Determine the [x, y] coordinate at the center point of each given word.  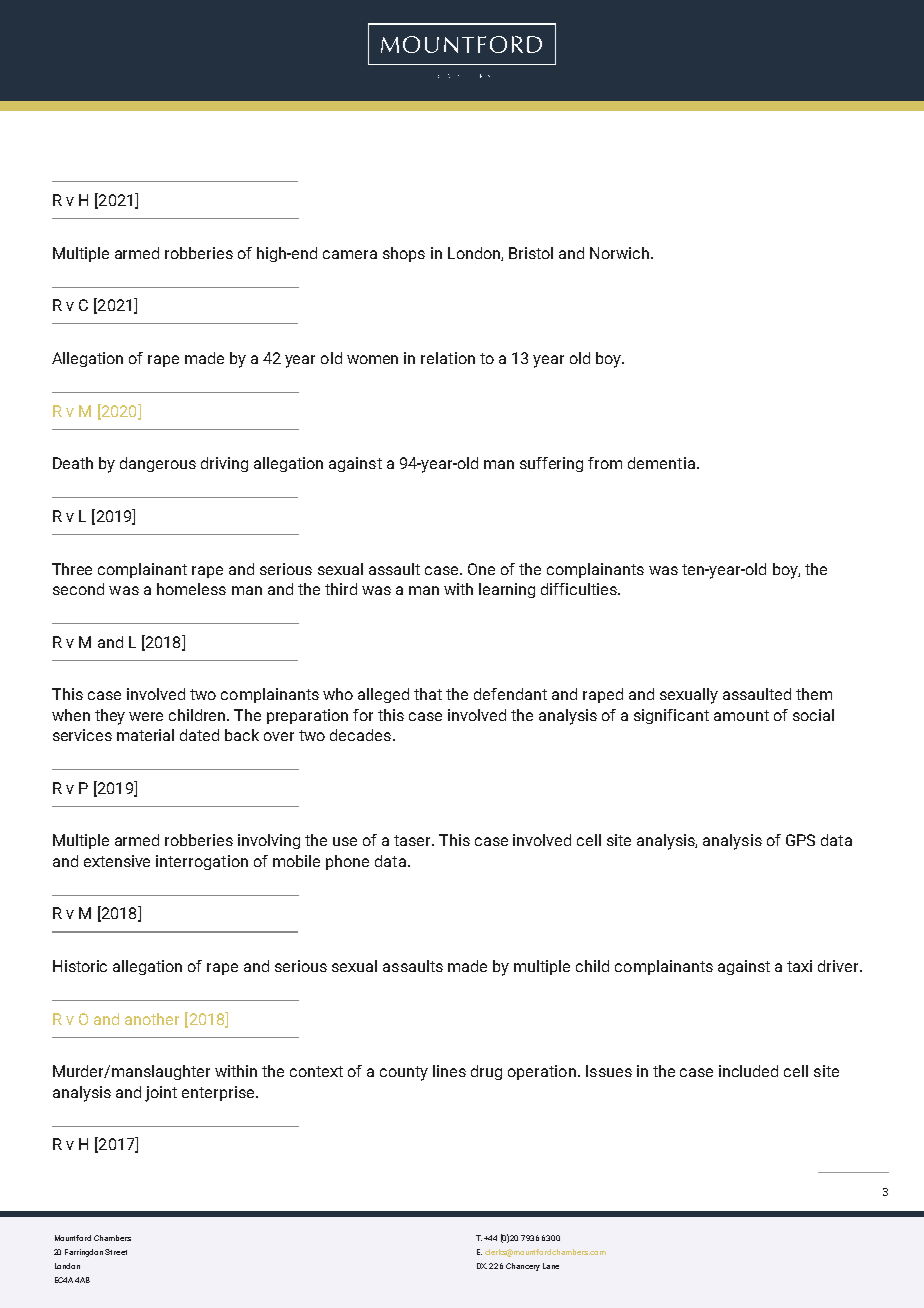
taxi [799, 966]
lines [449, 1071]
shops [404, 254]
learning [507, 590]
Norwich [621, 253]
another [152, 1019]
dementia [661, 463]
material [145, 735]
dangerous [158, 464]
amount [741, 715]
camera [350, 254]
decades [360, 735]
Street [116, 1252]
